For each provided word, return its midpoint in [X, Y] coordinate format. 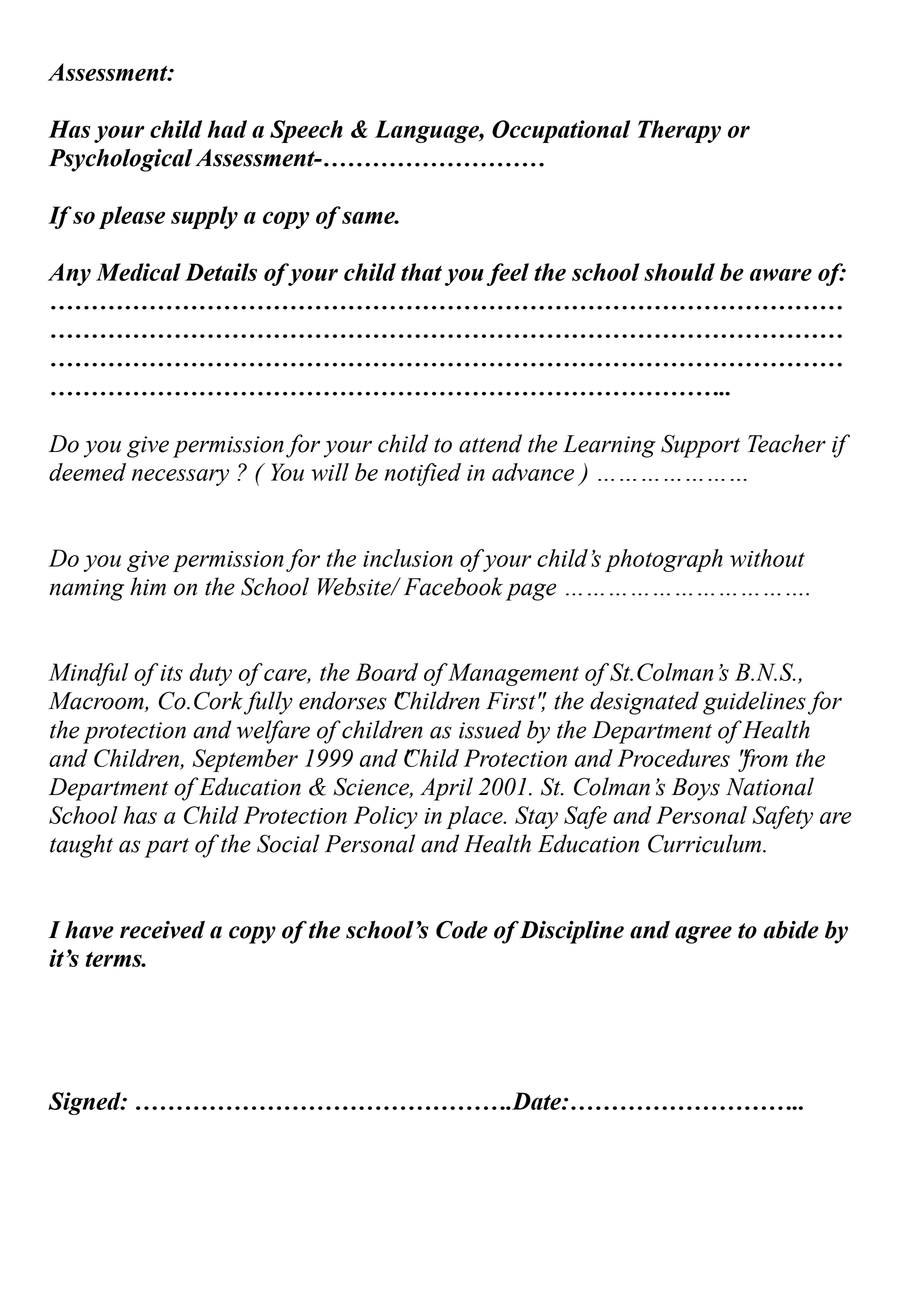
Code [462, 930]
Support [700, 446]
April [446, 789]
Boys [696, 789]
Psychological [121, 160]
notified [423, 474]
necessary [180, 477]
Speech [306, 131]
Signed [85, 1103]
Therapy [679, 131]
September [245, 760]
